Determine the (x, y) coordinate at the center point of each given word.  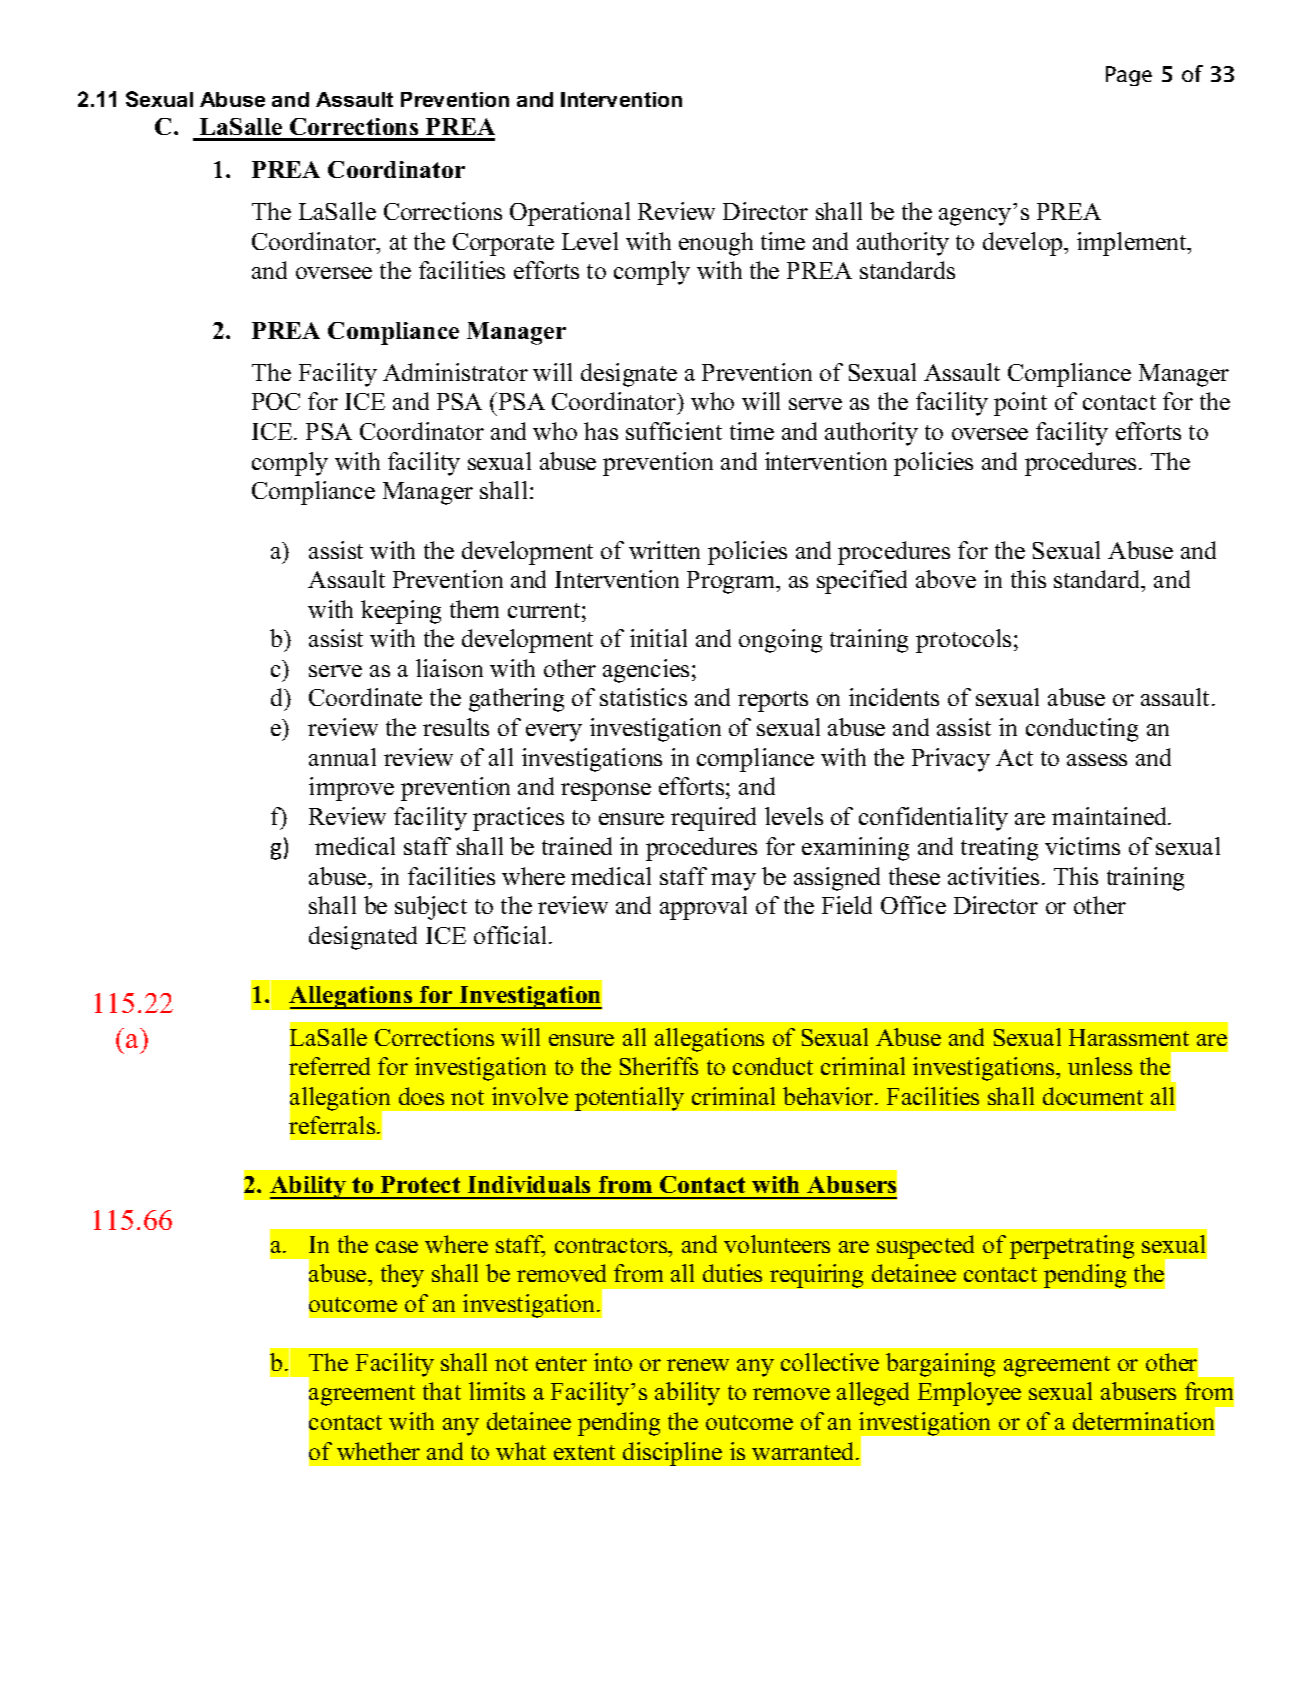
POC (276, 401)
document (1093, 1096)
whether (378, 1451)
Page (1129, 76)
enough (716, 244)
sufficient (674, 431)
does (421, 1096)
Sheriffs (659, 1066)
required (713, 819)
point (1020, 404)
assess (1097, 760)
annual (342, 757)
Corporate (503, 244)
